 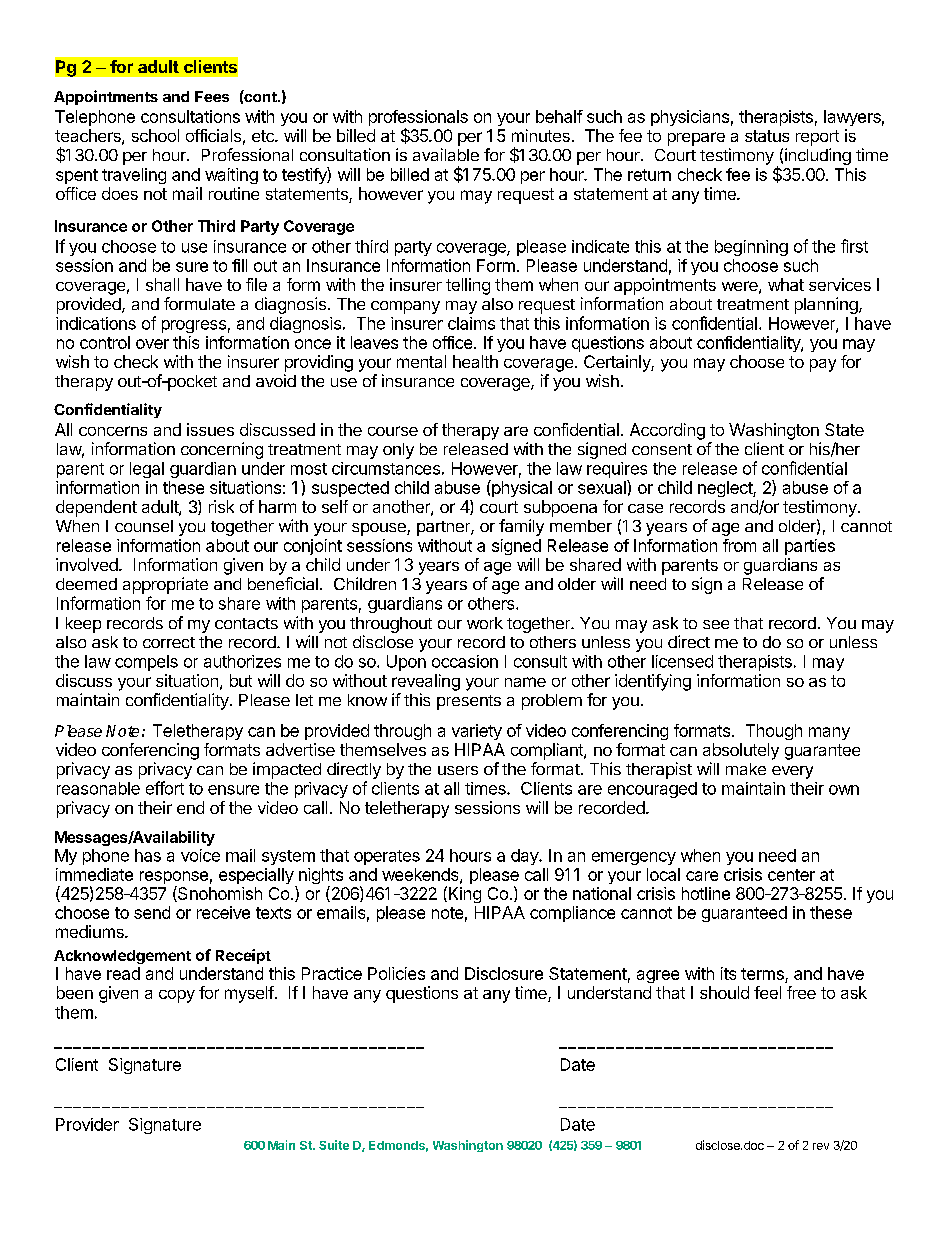 I want to click on pay, so click(x=823, y=365).
